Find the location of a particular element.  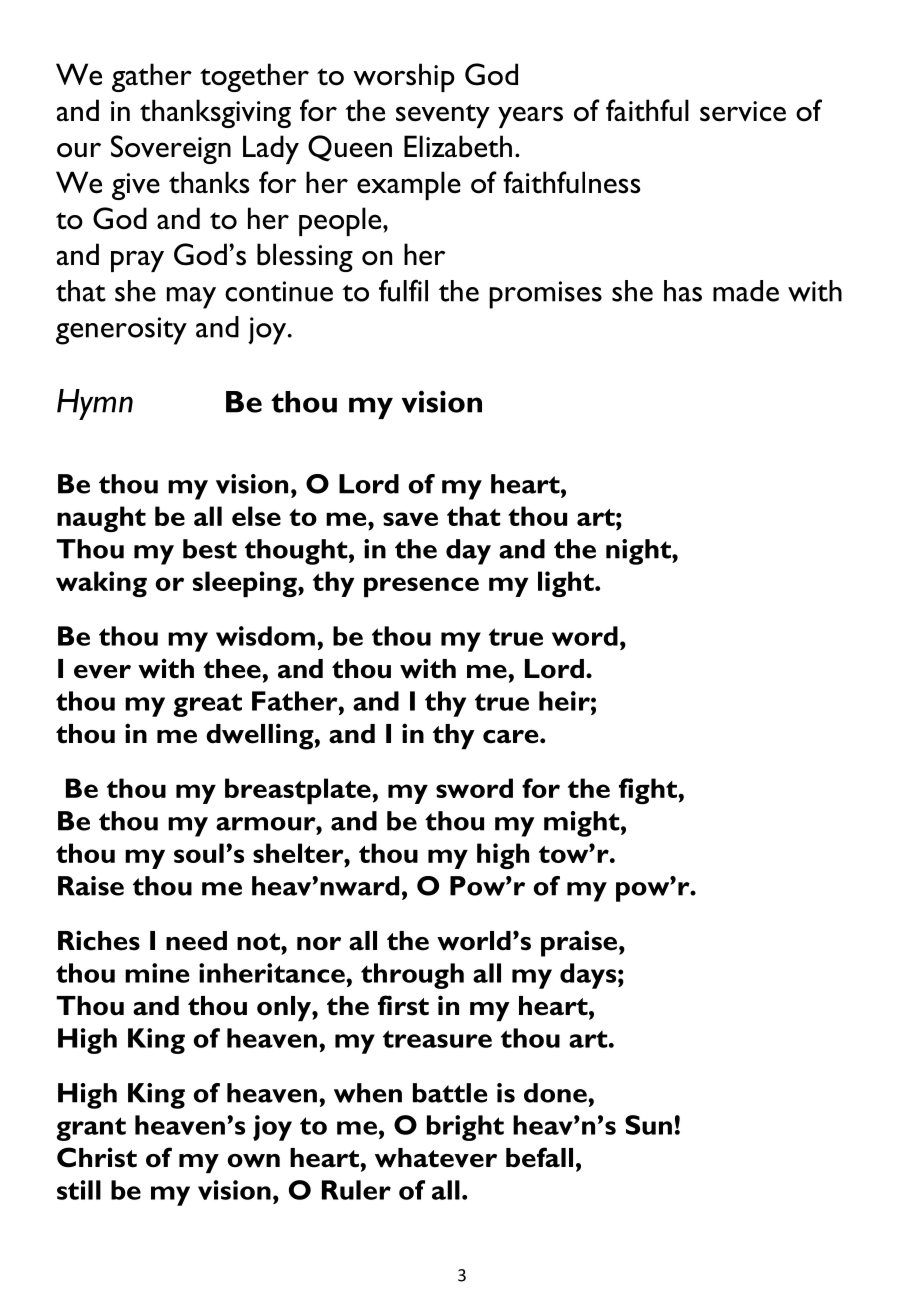

need is located at coordinates (196, 941).
